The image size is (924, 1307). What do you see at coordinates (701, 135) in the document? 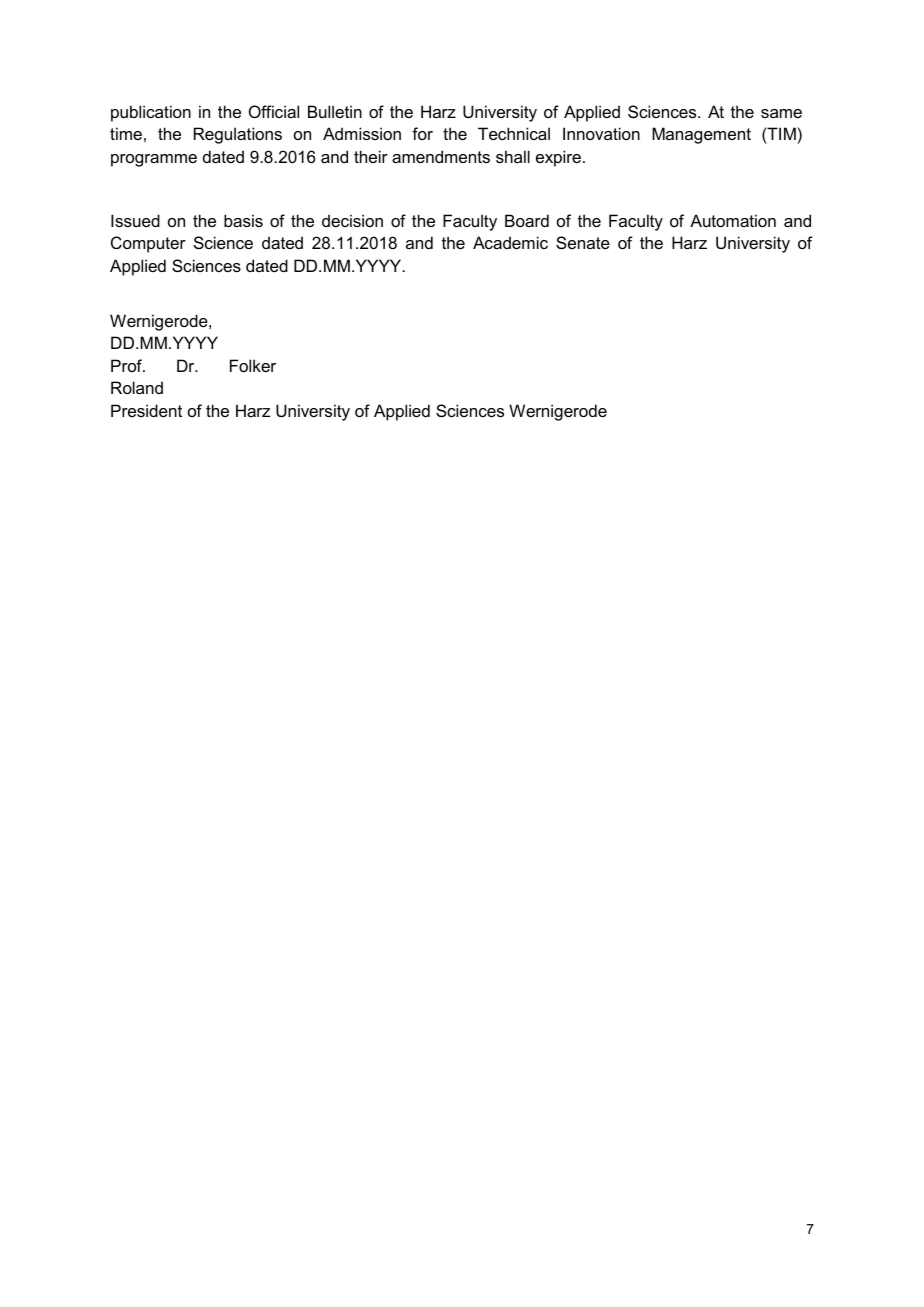
I see `Management` at bounding box center [701, 135].
